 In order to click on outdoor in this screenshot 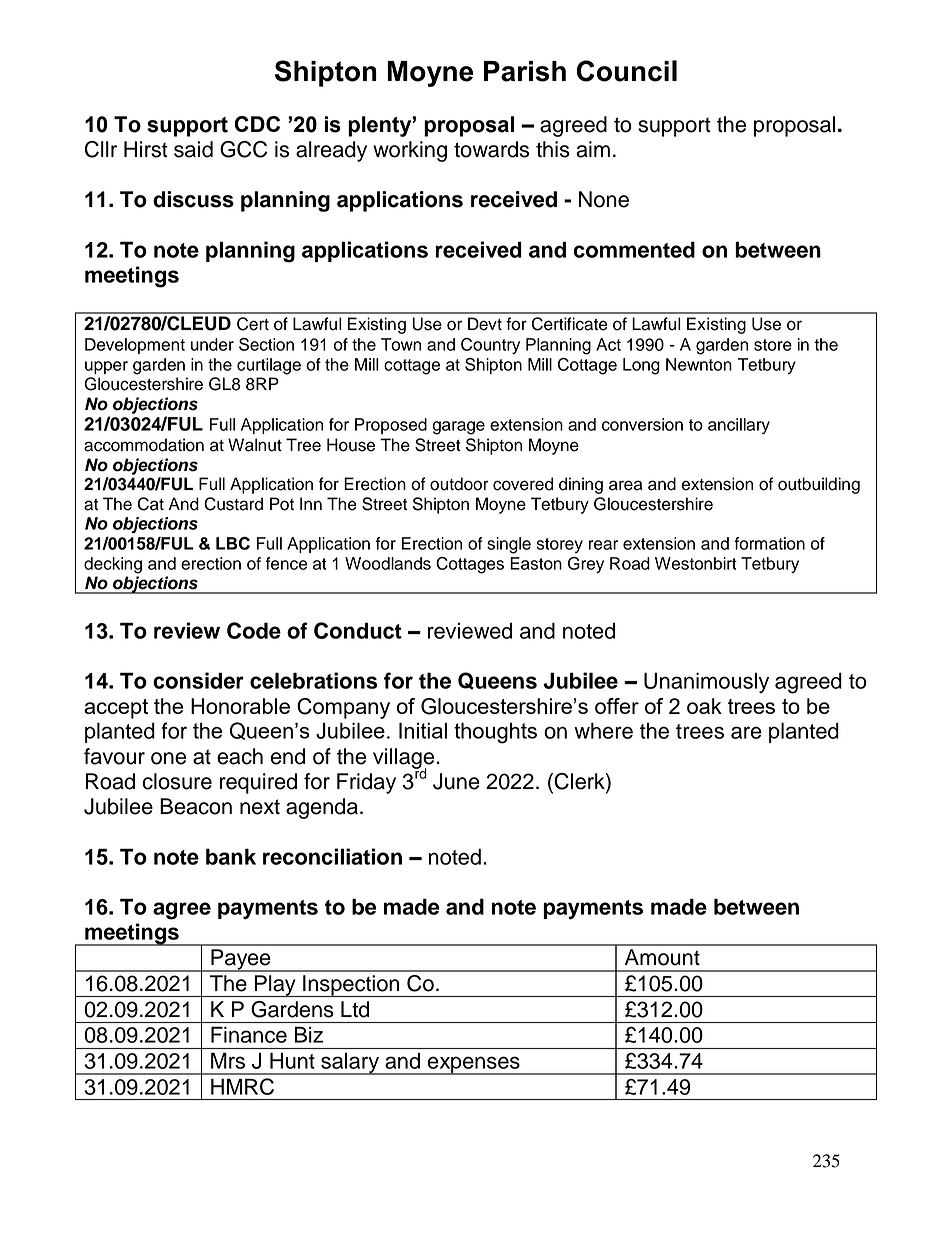, I will do `click(459, 484)`.
